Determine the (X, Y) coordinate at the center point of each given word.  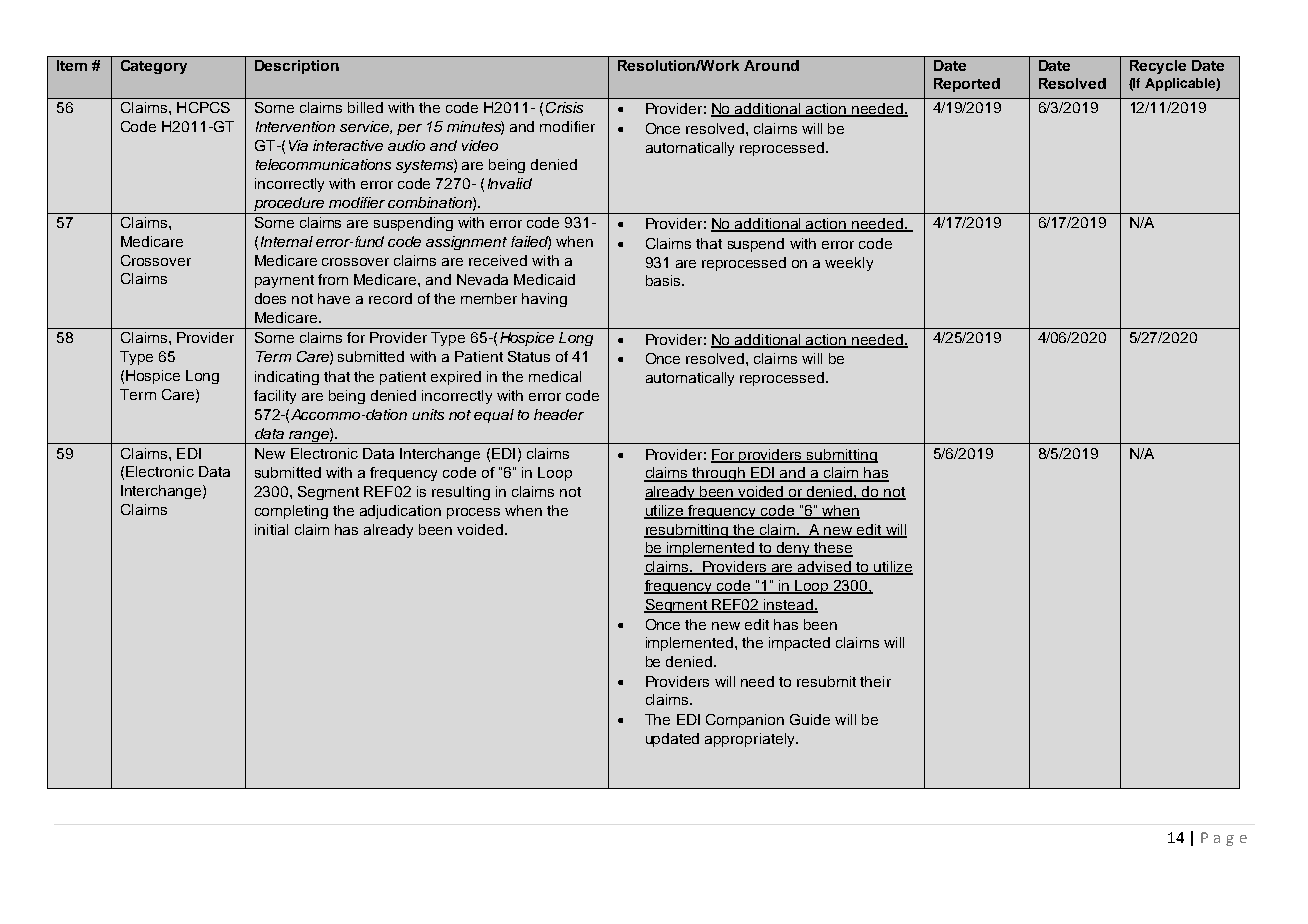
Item (72, 65)
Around (771, 65)
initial (271, 529)
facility (275, 397)
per (409, 129)
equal (494, 416)
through (719, 474)
